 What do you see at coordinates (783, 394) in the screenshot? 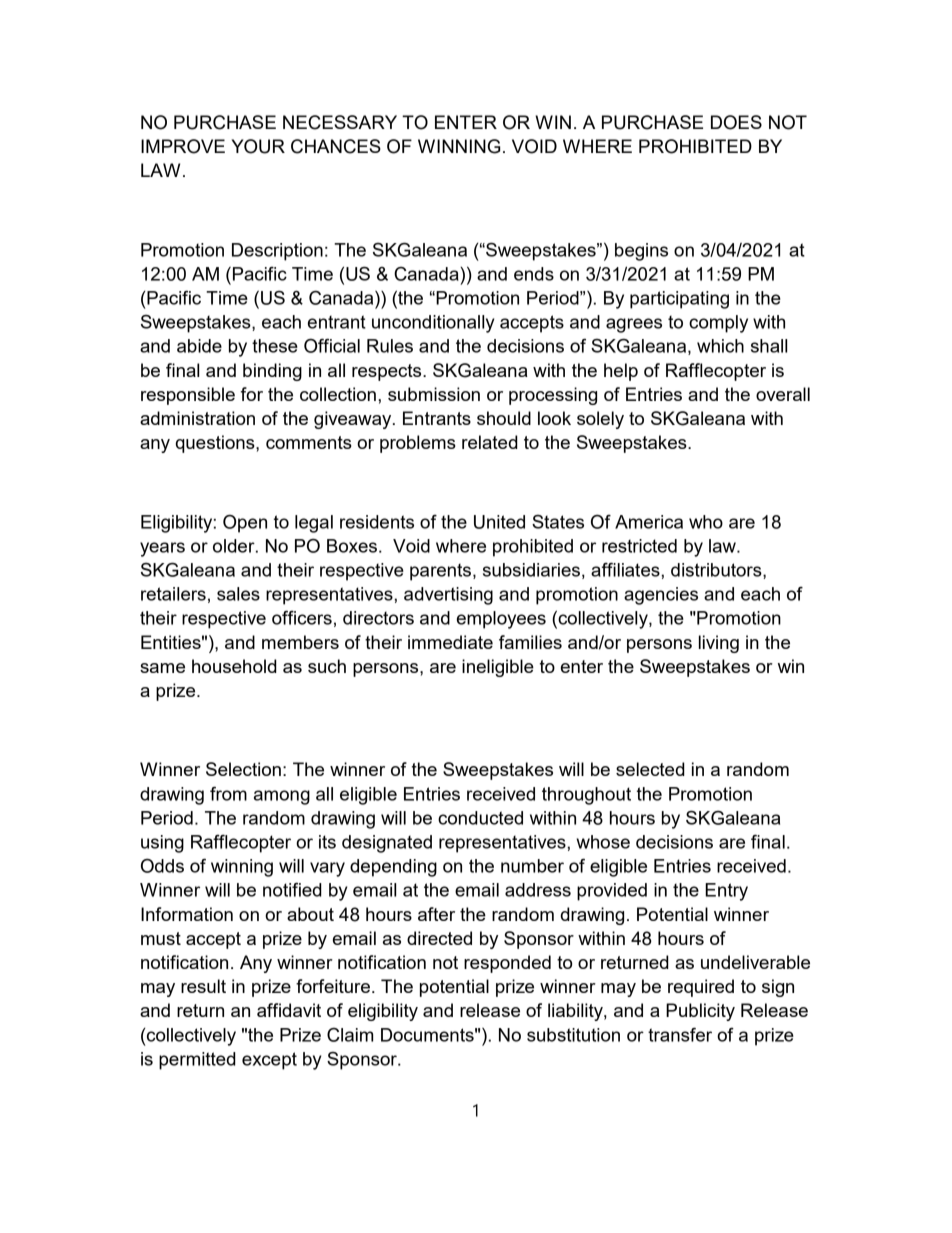
I see `overall` at bounding box center [783, 394].
